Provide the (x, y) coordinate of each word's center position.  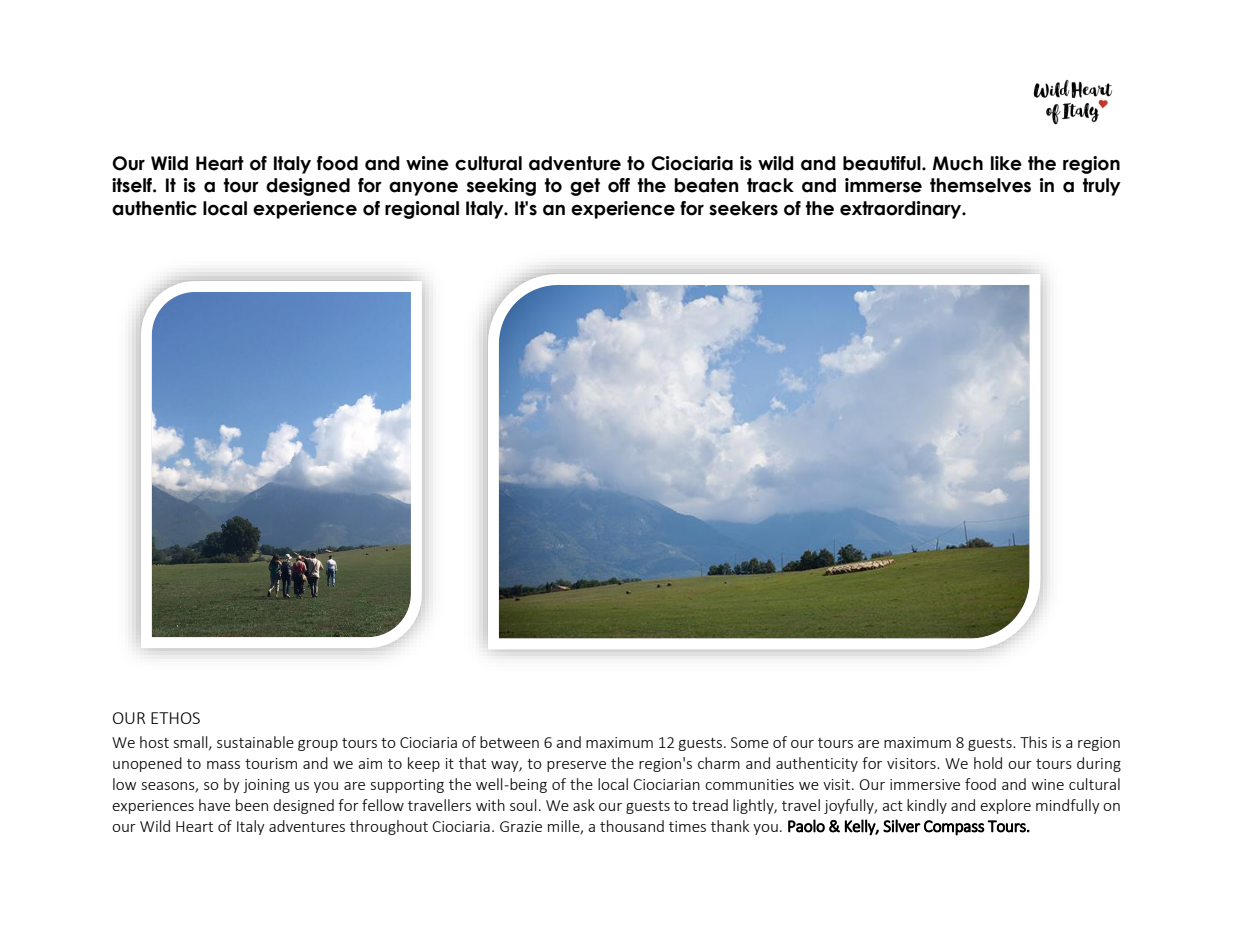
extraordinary (902, 210)
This (1033, 742)
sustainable (255, 742)
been (252, 805)
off (619, 185)
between (509, 742)
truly (1102, 187)
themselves (980, 185)
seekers (743, 208)
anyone (423, 188)
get (585, 187)
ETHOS (175, 718)
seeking (501, 187)
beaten (706, 185)
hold (988, 763)
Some (750, 742)
